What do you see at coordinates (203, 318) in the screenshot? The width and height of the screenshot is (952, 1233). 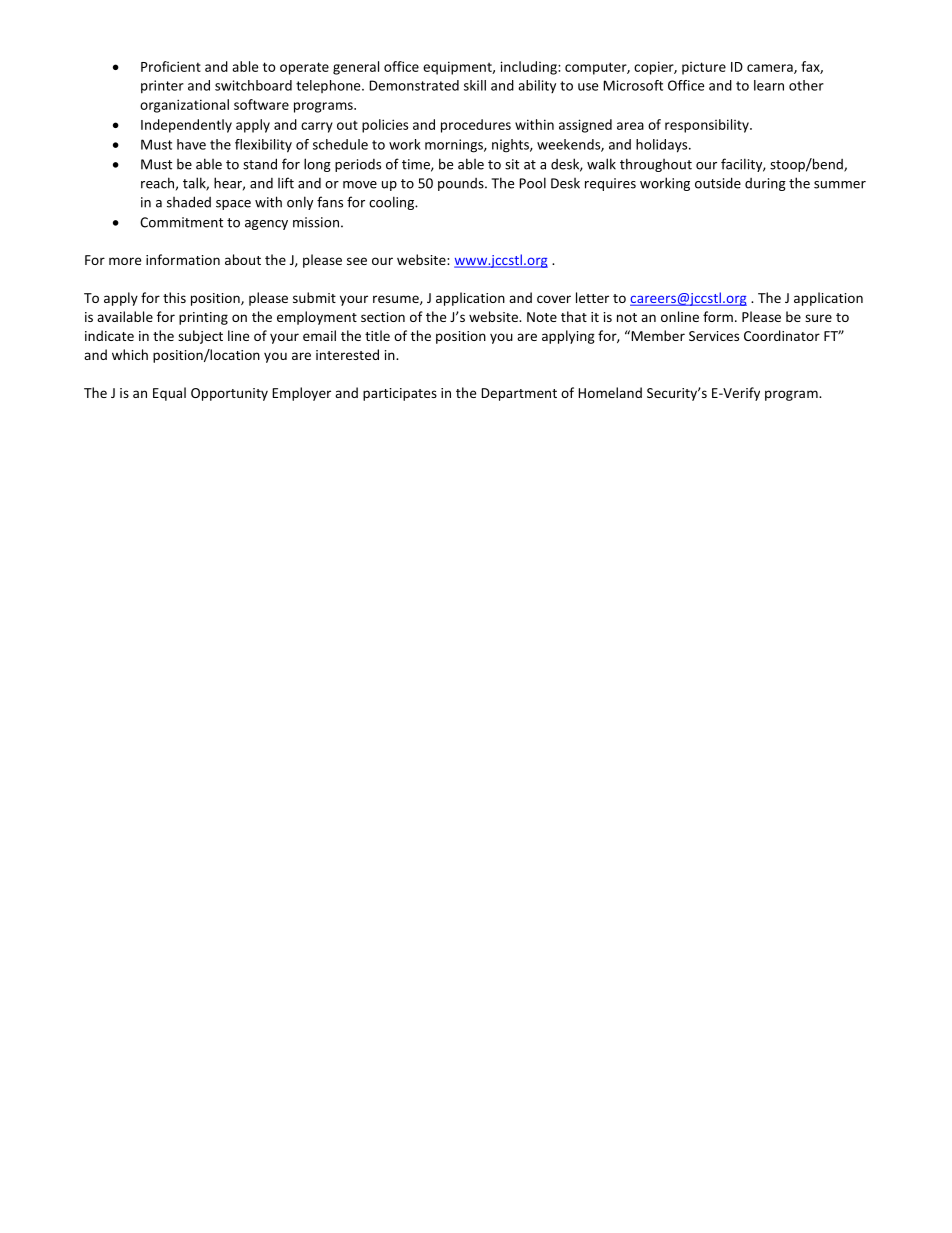 I see `printing` at bounding box center [203, 318].
